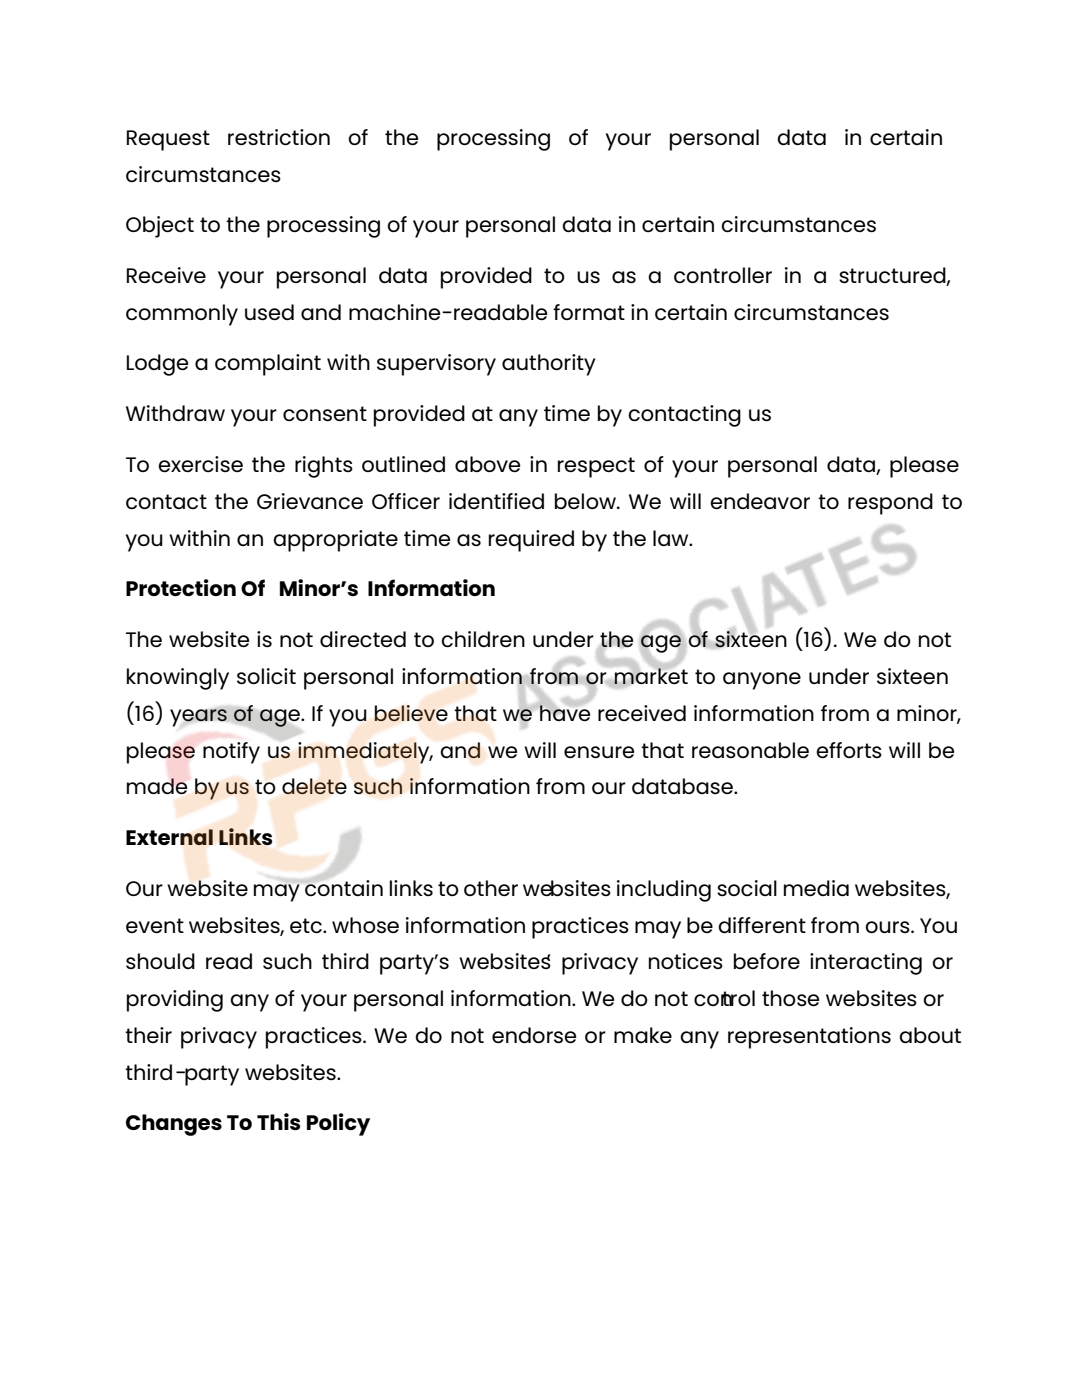  Describe the element at coordinates (491, 888) in the screenshot. I see `other` at that location.
